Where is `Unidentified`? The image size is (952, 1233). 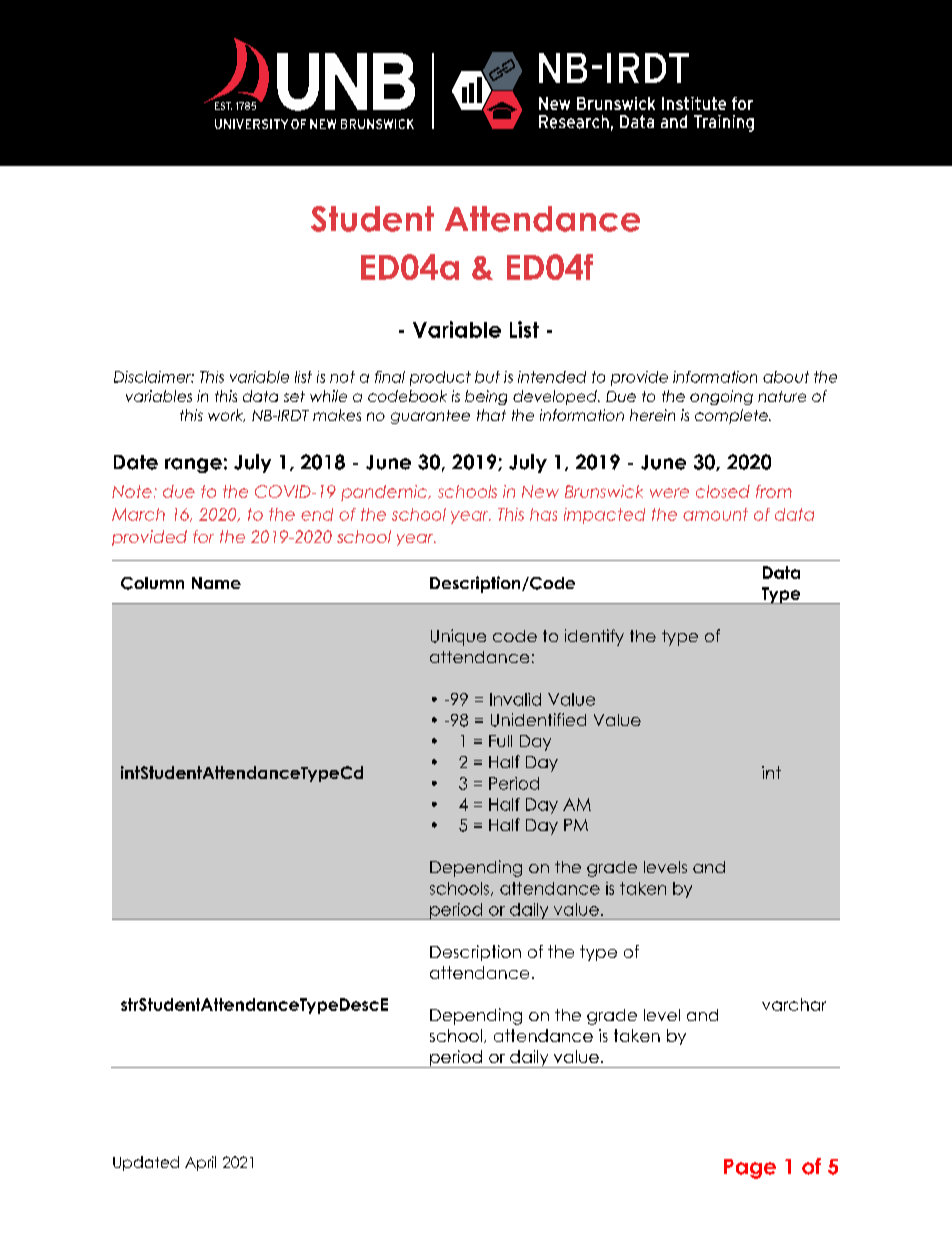
Unidentified is located at coordinates (538, 720).
